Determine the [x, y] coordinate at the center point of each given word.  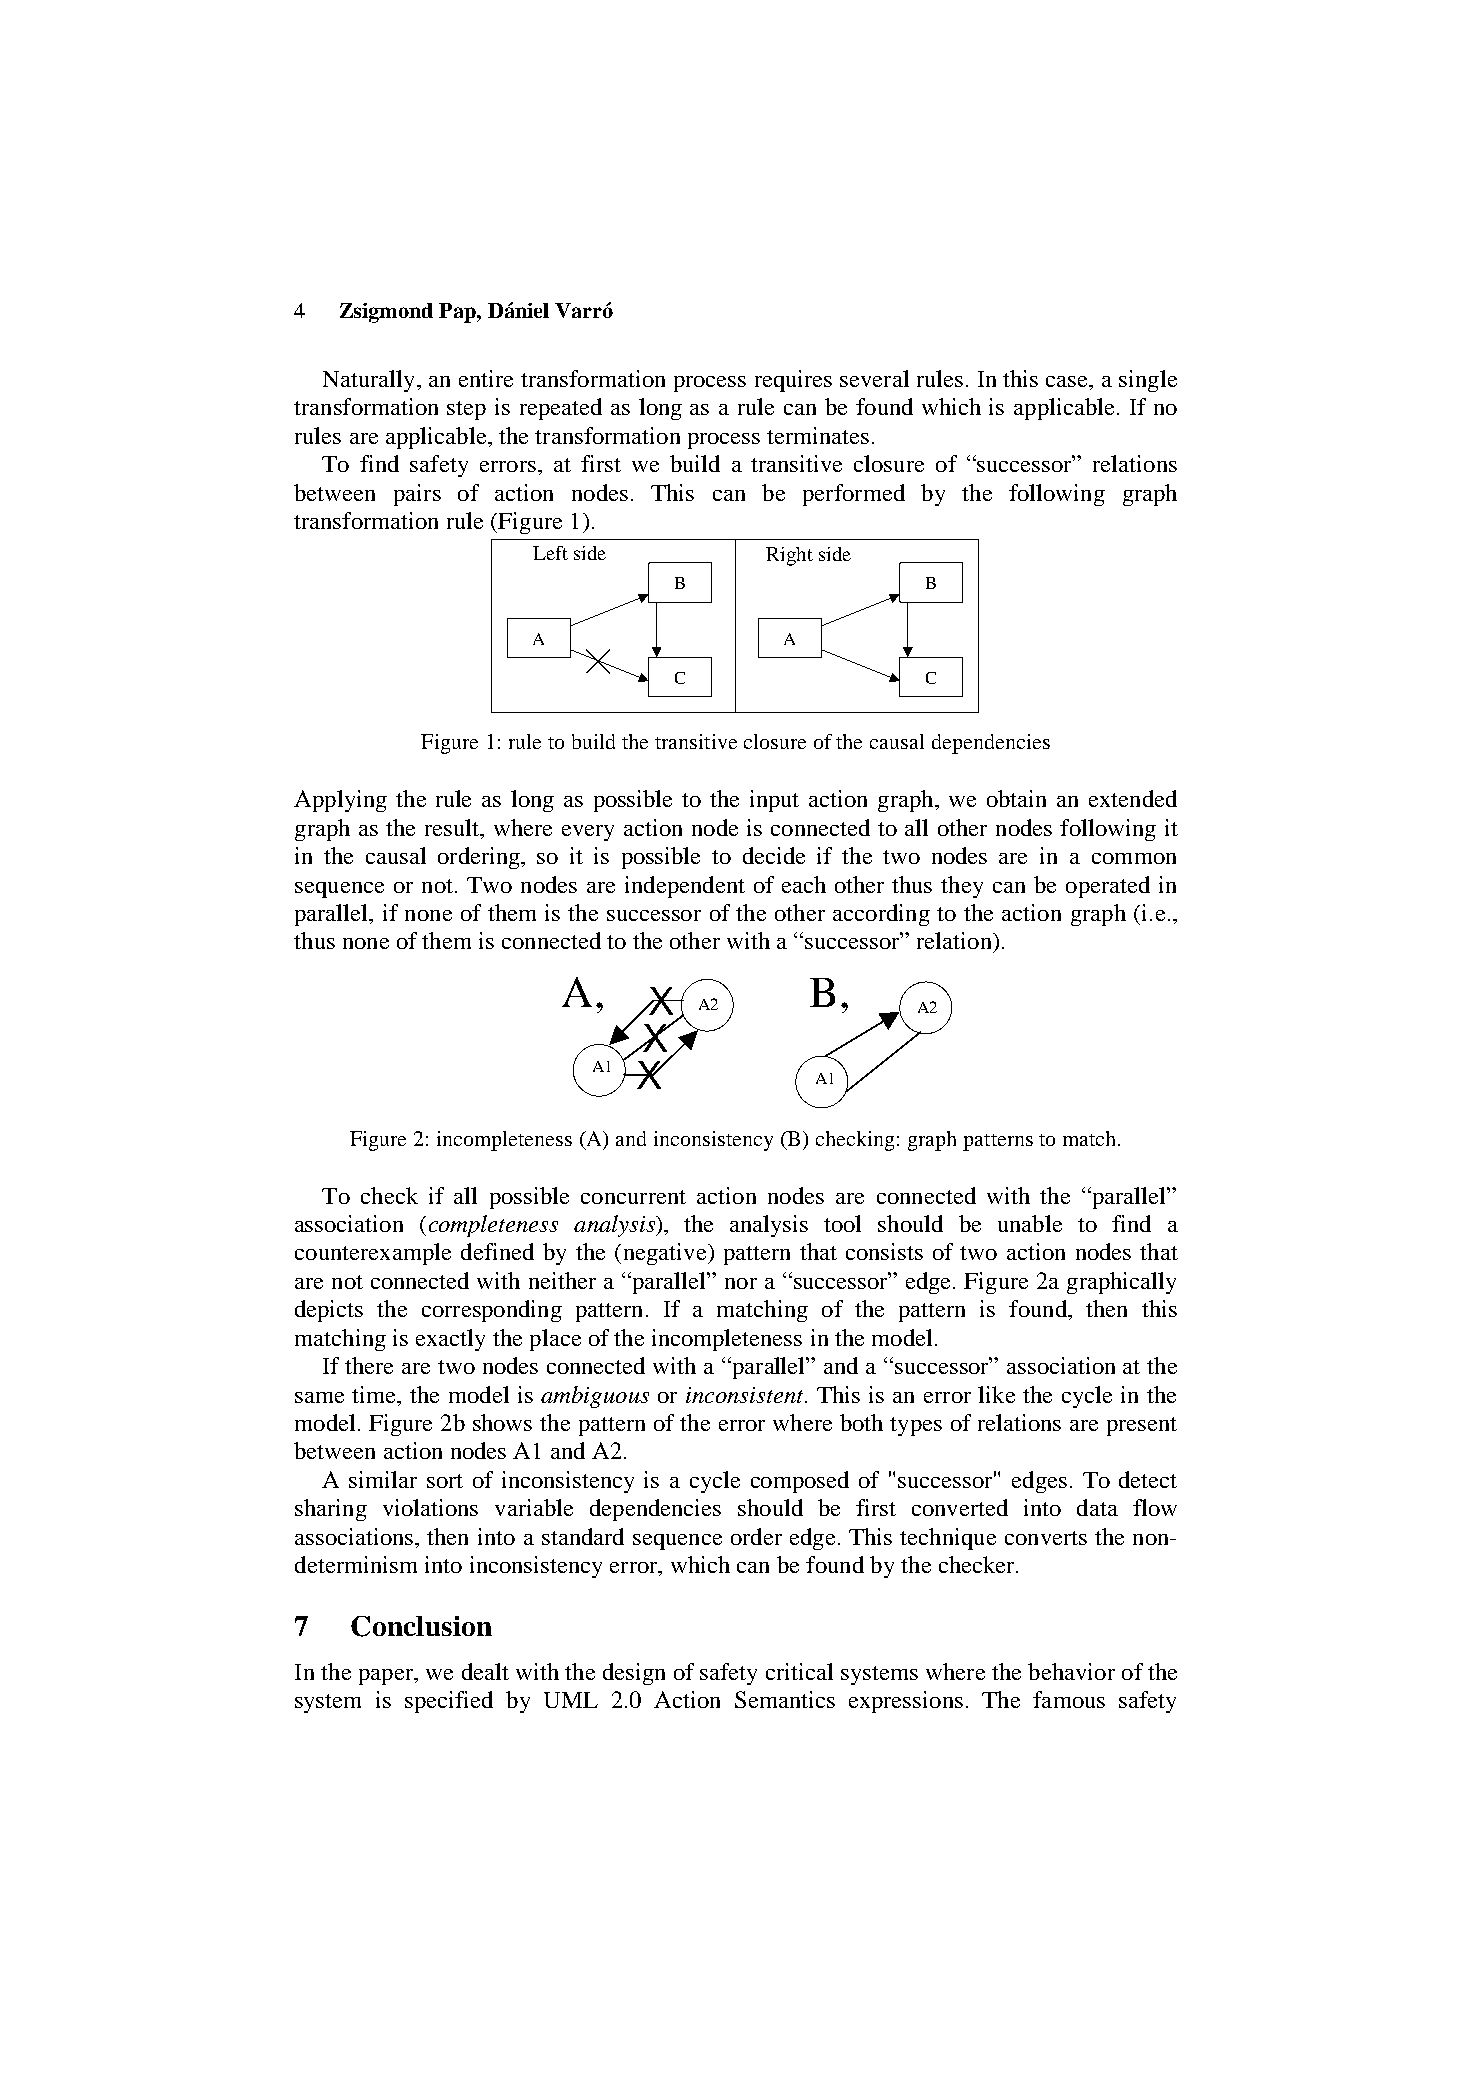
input [774, 801]
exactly [450, 1340]
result [453, 827]
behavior [1071, 1671]
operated [1108, 887]
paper [387, 1677]
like [996, 1394]
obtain [1016, 798]
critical [799, 1671]
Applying [340, 801]
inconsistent [746, 1395]
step [466, 410]
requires [793, 381]
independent [685, 887]
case [1068, 381]
